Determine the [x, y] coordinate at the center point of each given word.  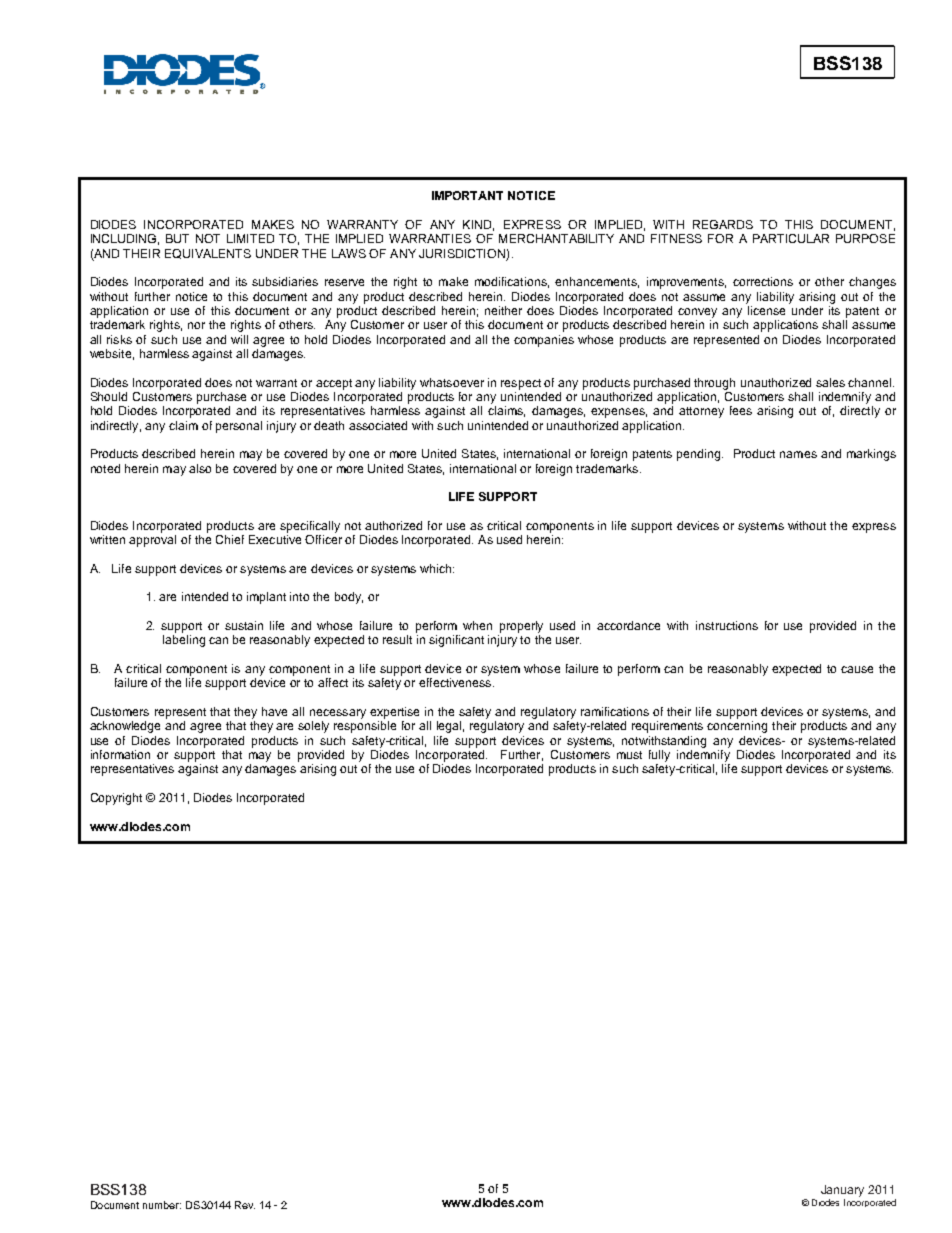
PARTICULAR [791, 238]
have [274, 711]
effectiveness [456, 682]
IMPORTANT [467, 195]
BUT [177, 238]
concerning [737, 727]
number [162, 1205]
